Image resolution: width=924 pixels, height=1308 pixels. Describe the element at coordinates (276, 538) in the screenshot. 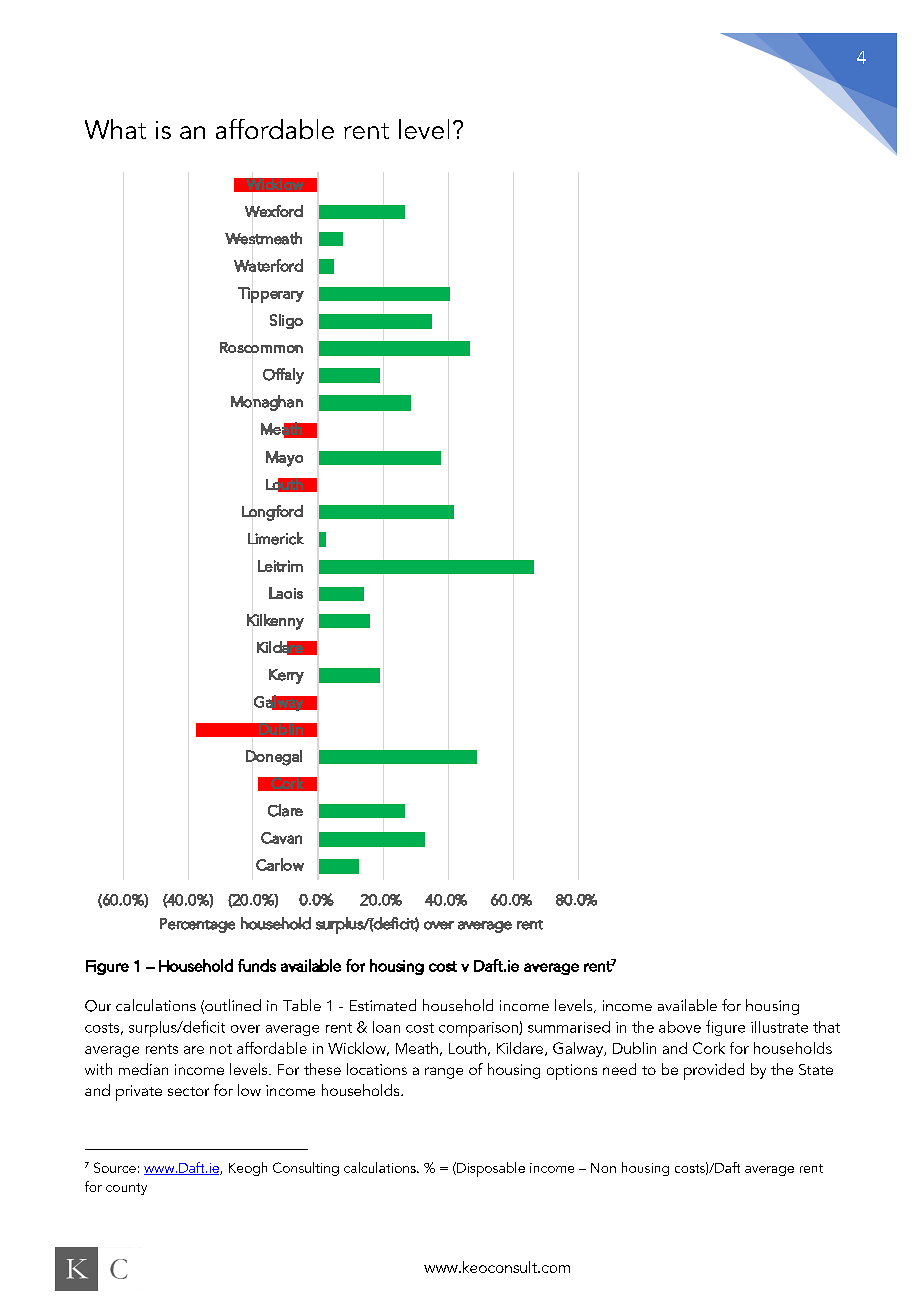

I see `Limerick` at that location.
